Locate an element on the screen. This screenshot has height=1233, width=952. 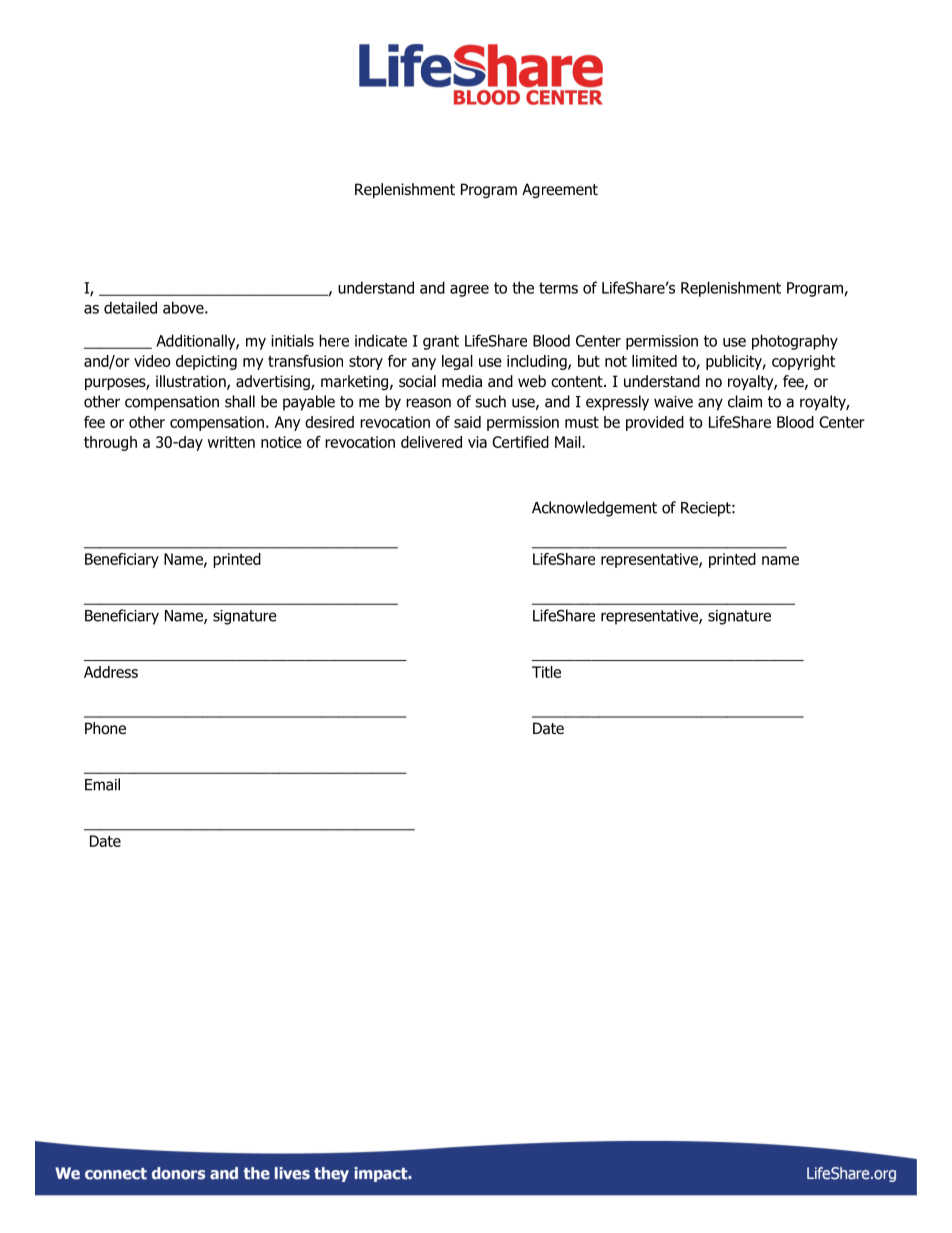
depicting is located at coordinates (206, 362).
